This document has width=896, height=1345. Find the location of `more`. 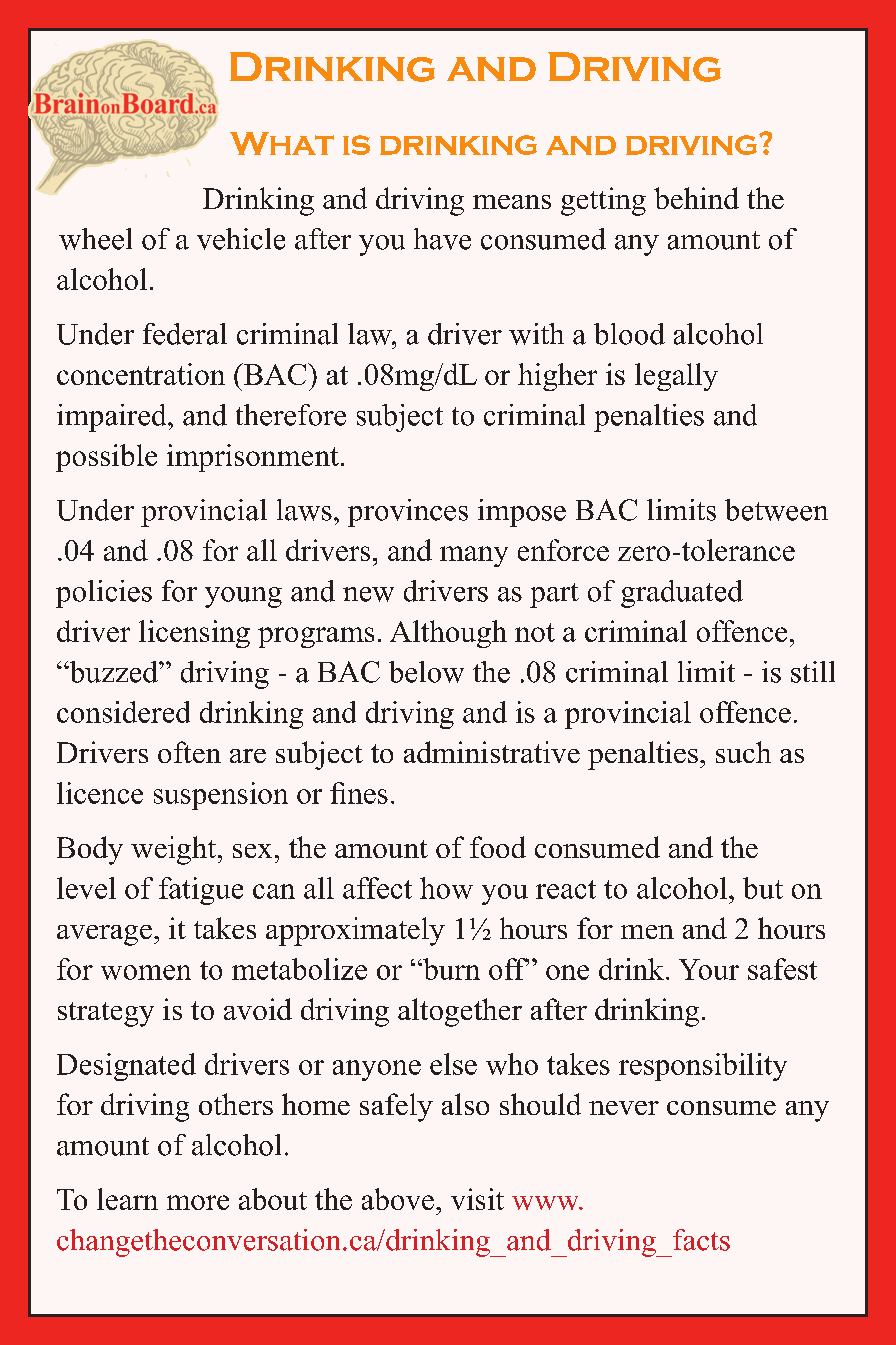

more is located at coordinates (198, 1202).
